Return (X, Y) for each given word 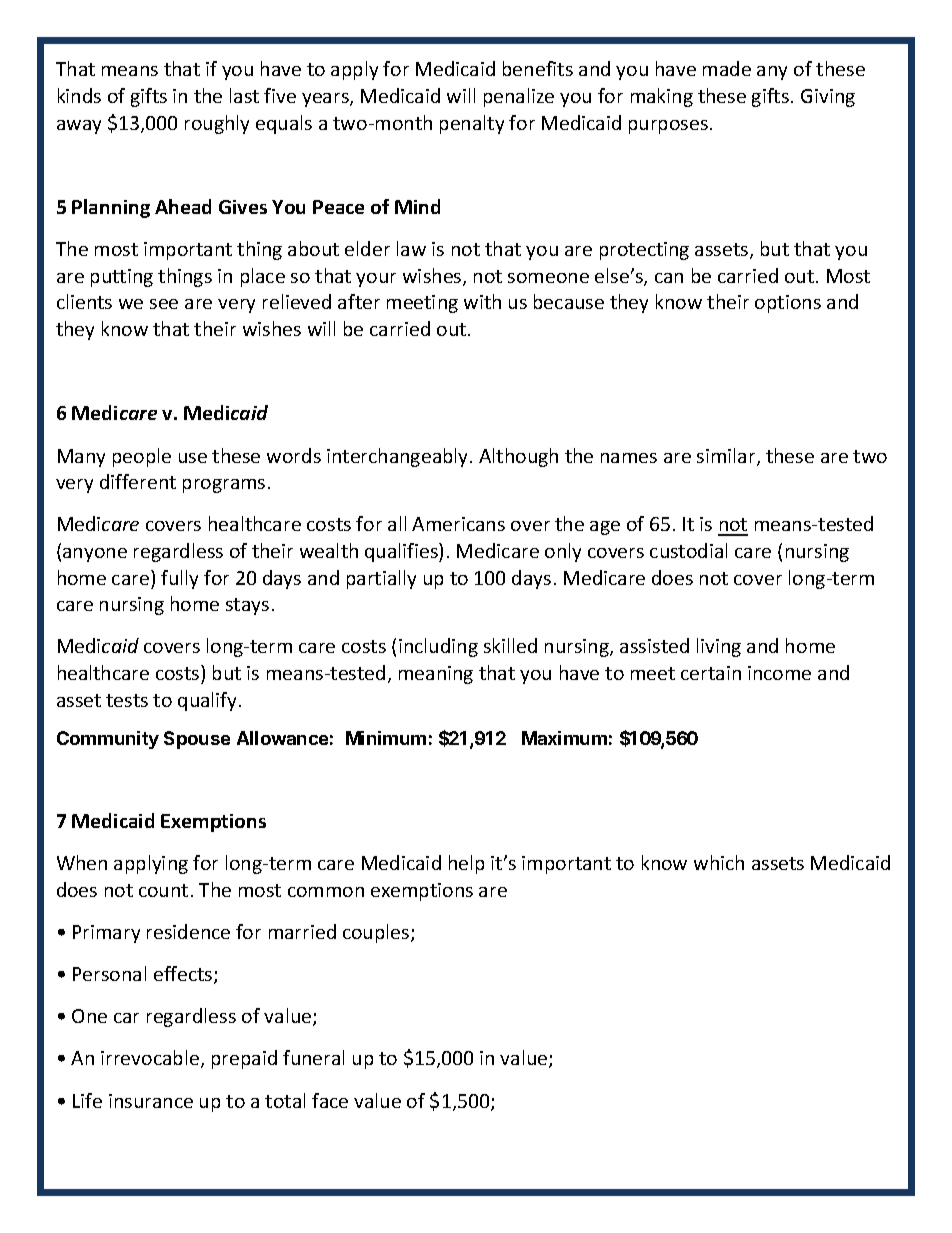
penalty (472, 124)
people (142, 457)
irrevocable (151, 1059)
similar (727, 457)
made (727, 68)
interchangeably (399, 457)
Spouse (197, 740)
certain (711, 673)
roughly (217, 124)
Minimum (386, 738)
